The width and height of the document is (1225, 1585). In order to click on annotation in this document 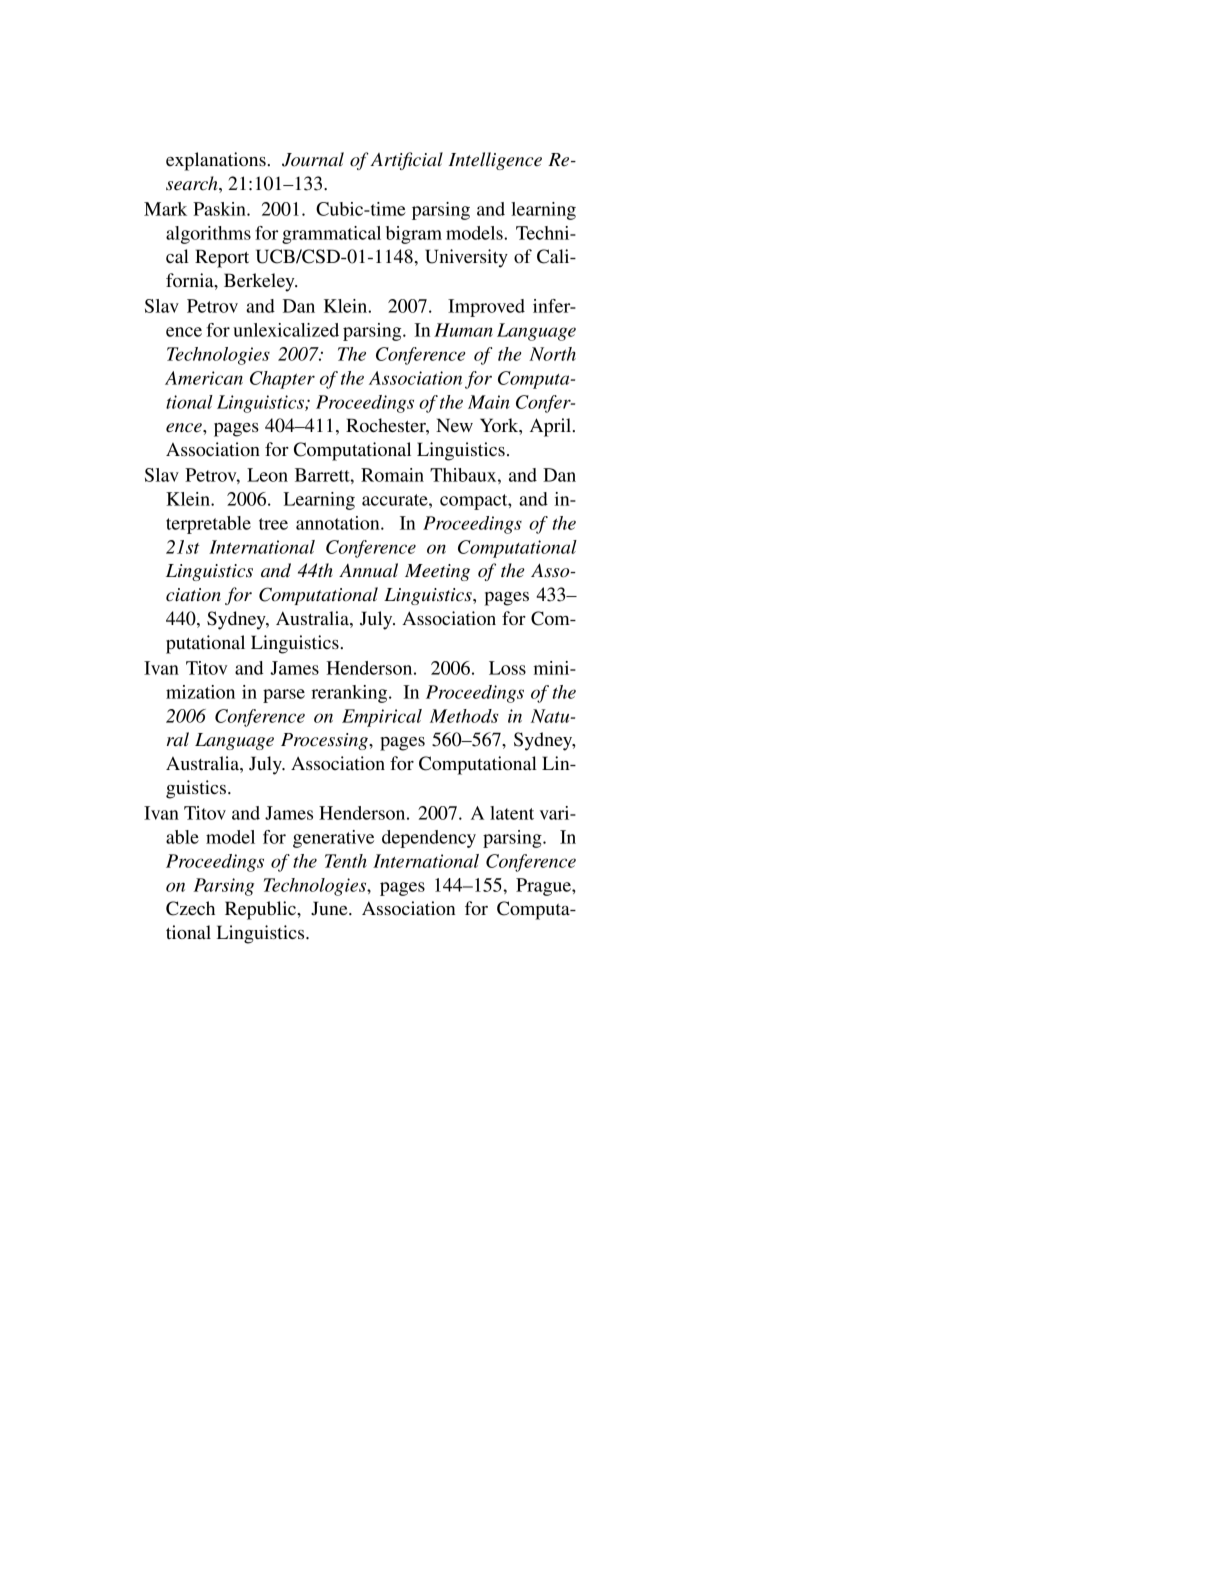, I will do `click(339, 523)`.
